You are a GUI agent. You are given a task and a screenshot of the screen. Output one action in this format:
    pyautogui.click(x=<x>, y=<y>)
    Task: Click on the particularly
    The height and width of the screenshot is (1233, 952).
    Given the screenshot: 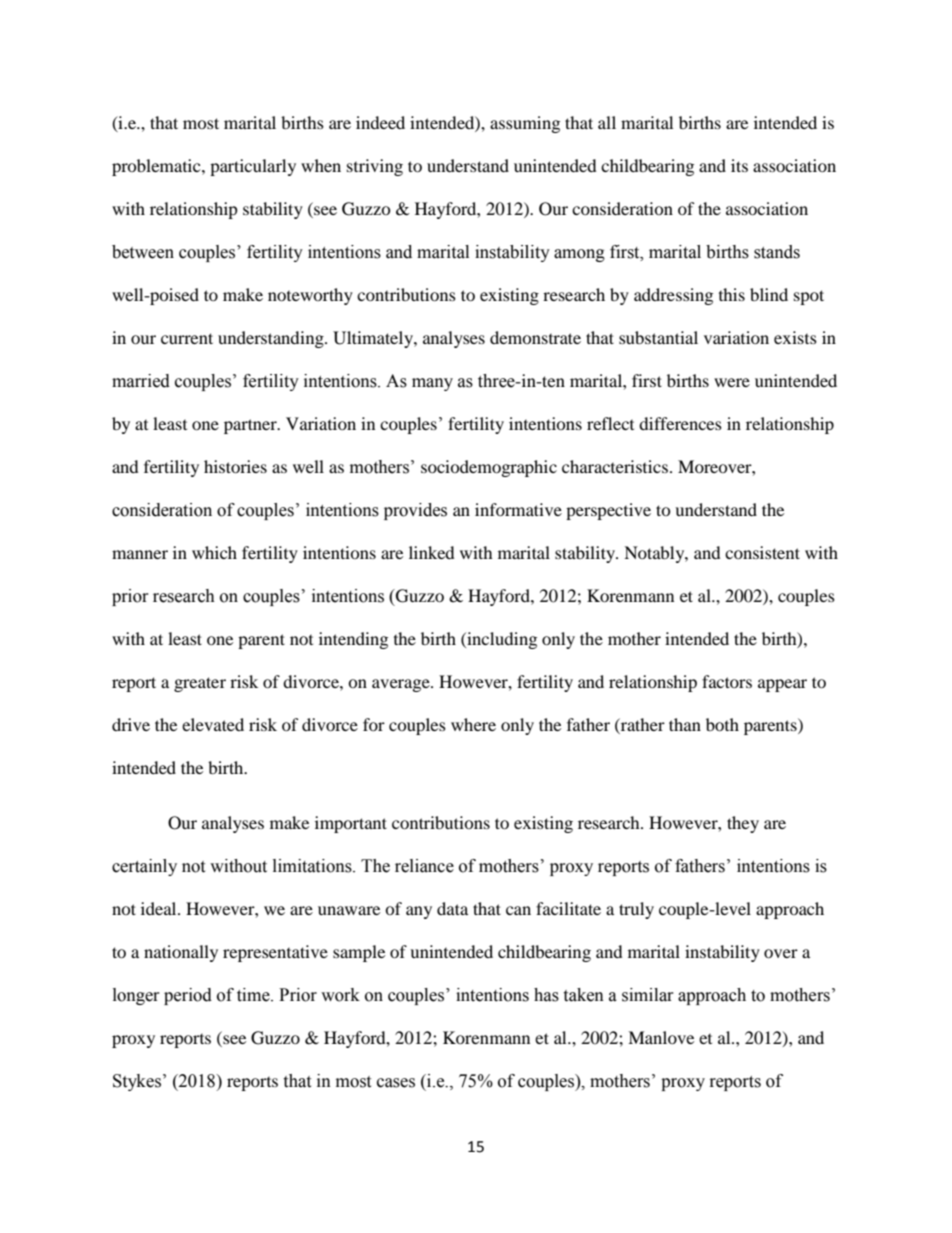 What is the action you would take?
    pyautogui.click(x=253, y=167)
